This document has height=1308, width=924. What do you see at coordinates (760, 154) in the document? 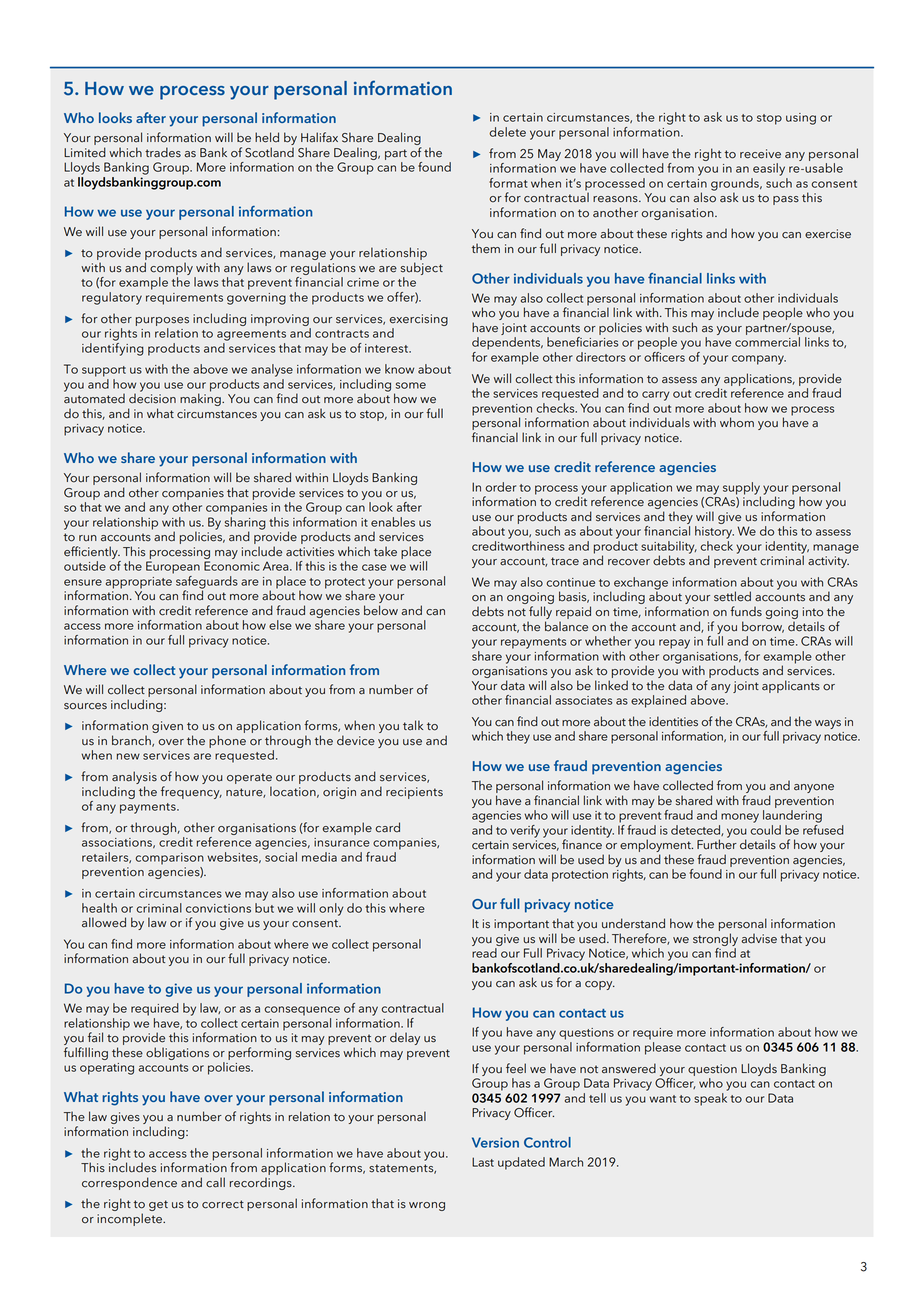
I see `receive` at bounding box center [760, 154].
